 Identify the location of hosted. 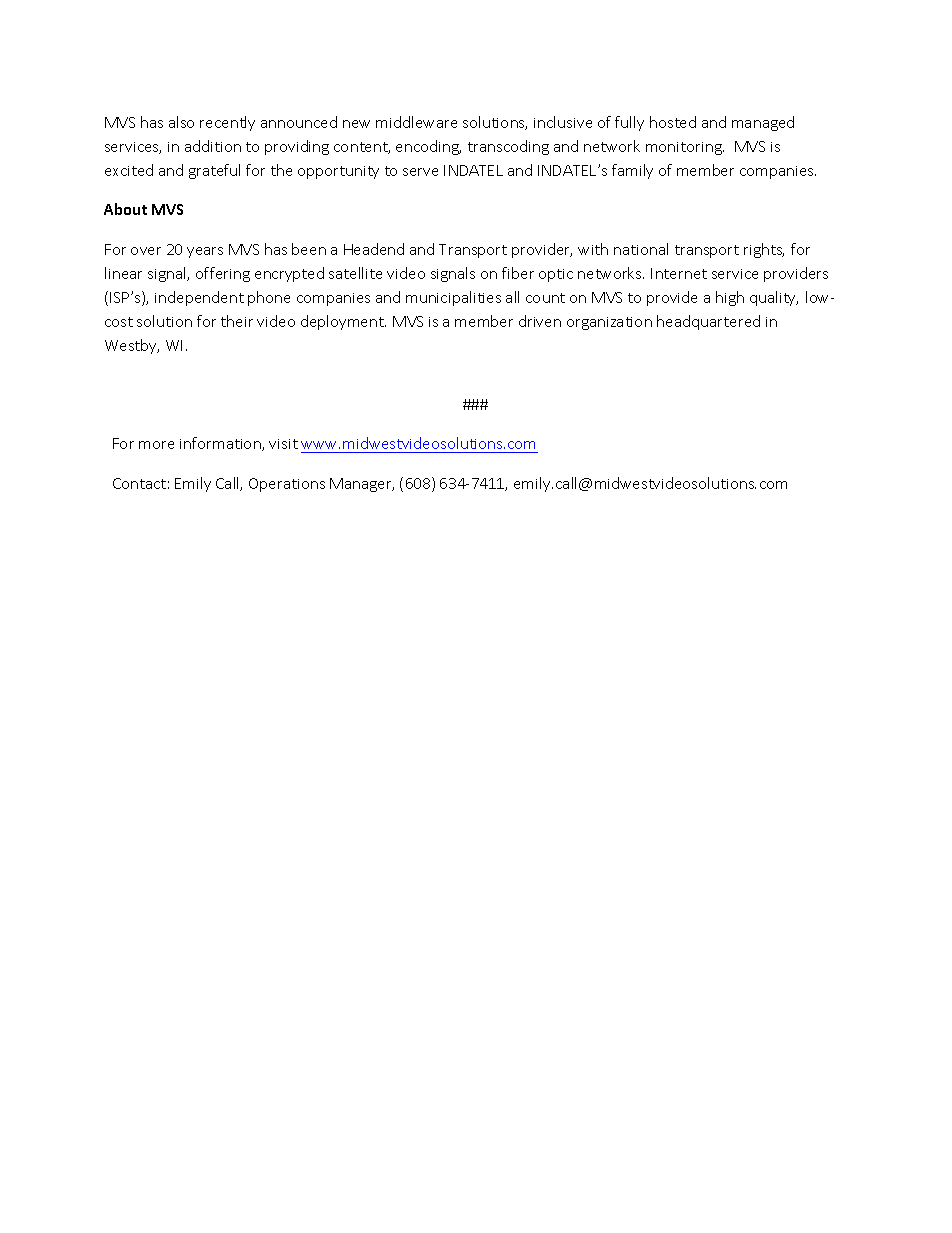
(673, 122).
